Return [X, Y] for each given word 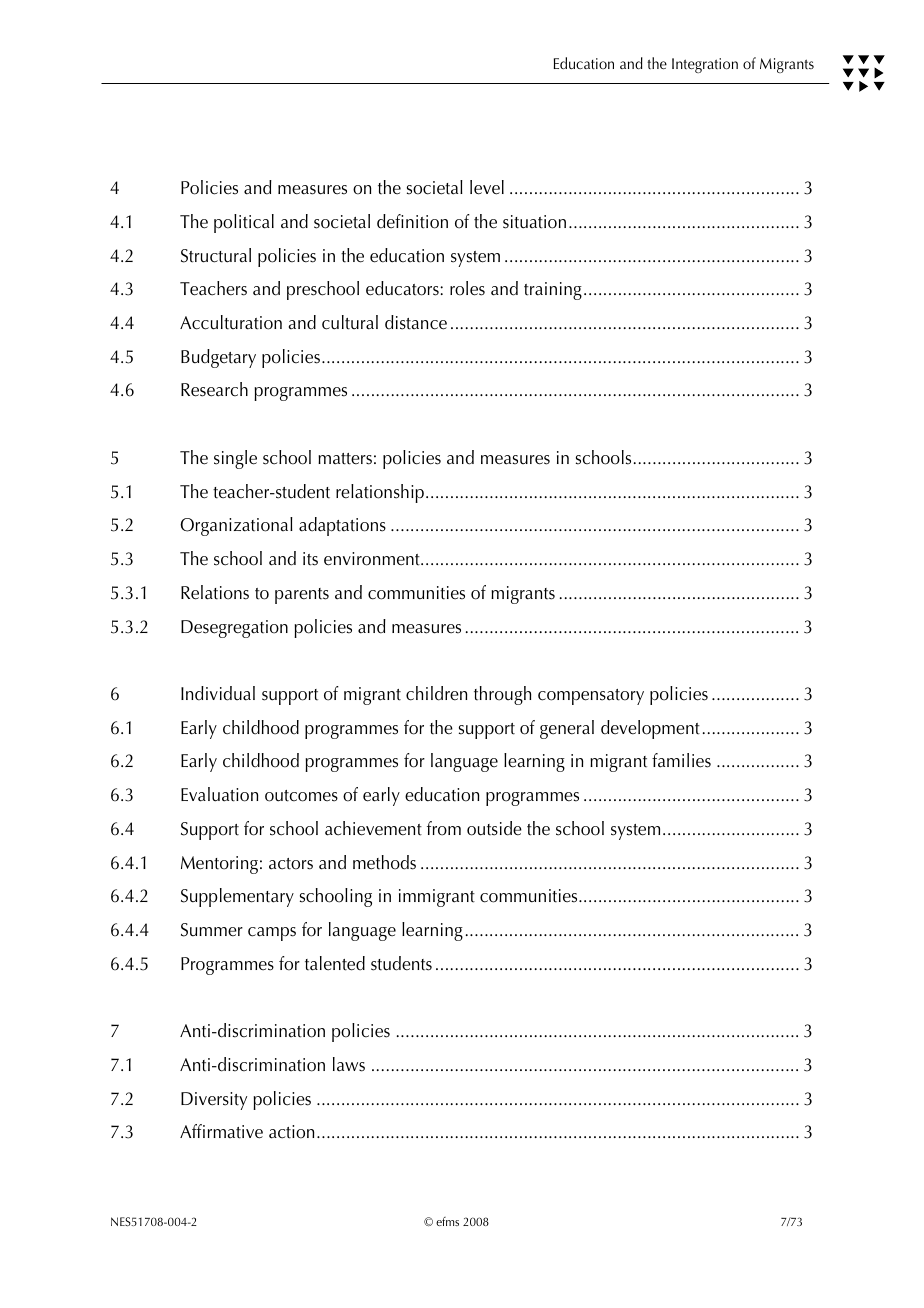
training [553, 291]
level [487, 187]
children [436, 693]
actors [291, 864]
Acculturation [231, 322]
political [244, 223]
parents [302, 596]
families [681, 760]
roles [467, 288]
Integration [705, 65]
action [291, 1132]
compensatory [591, 697]
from [444, 828]
